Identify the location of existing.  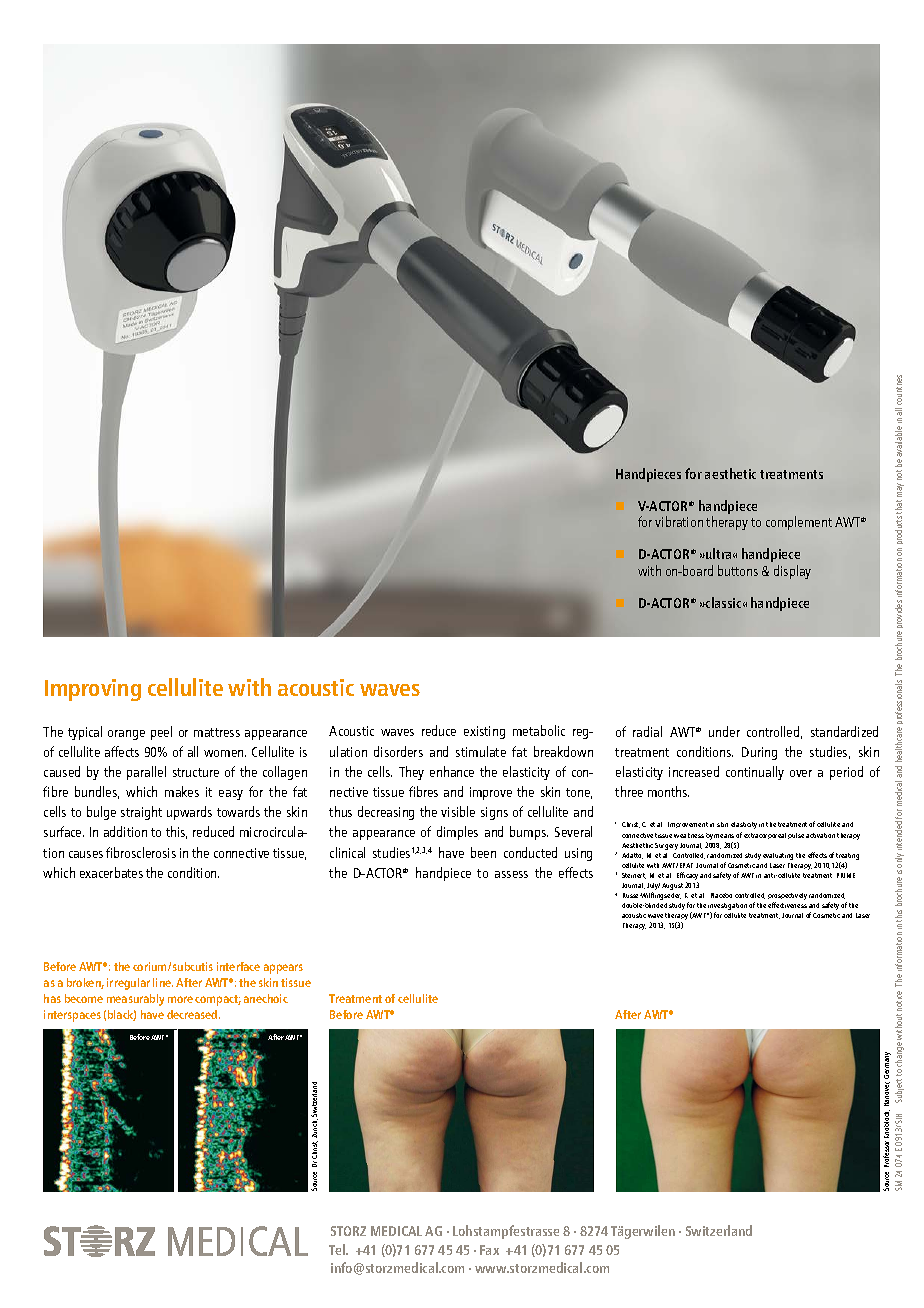
(484, 732).
